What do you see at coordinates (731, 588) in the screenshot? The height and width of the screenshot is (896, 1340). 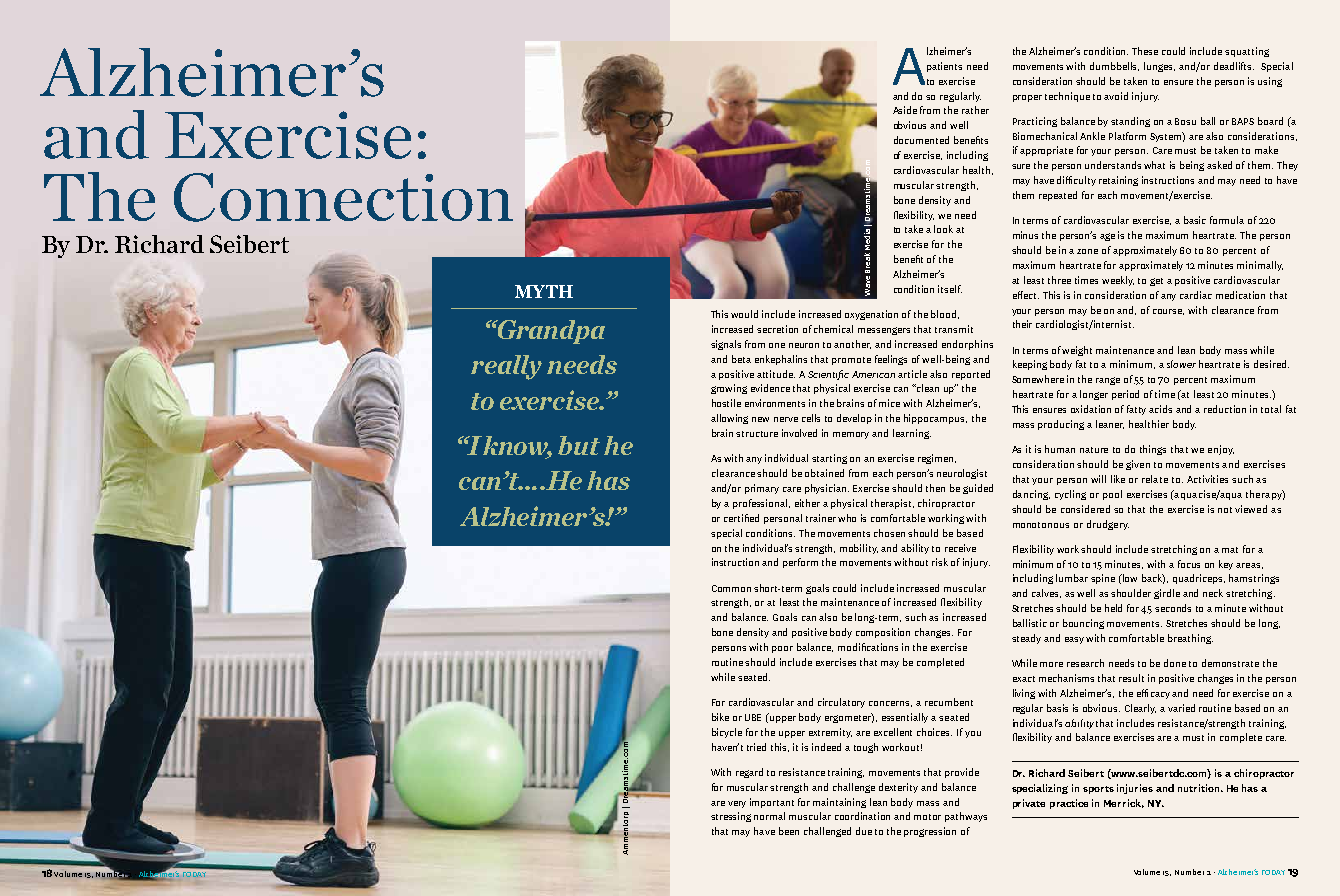 I see `Common` at bounding box center [731, 588].
